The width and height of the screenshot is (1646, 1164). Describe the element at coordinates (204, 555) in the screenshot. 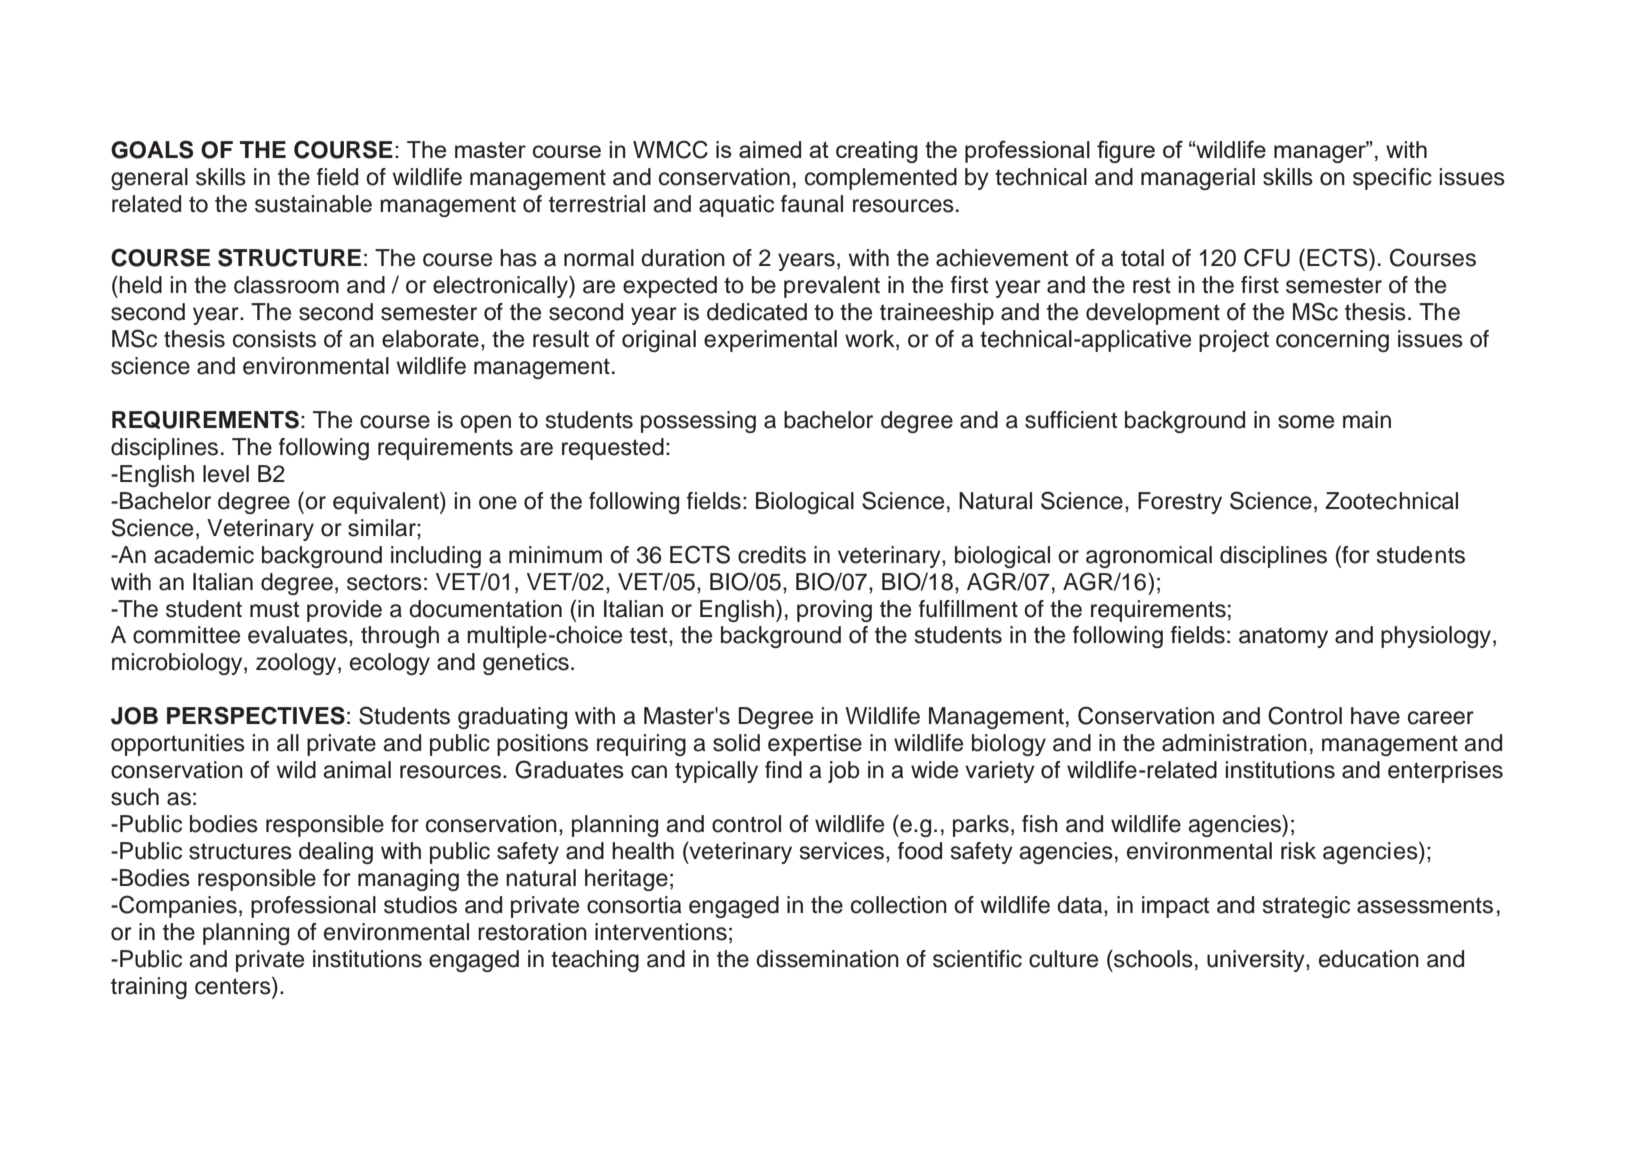

I see `academic` at that location.
